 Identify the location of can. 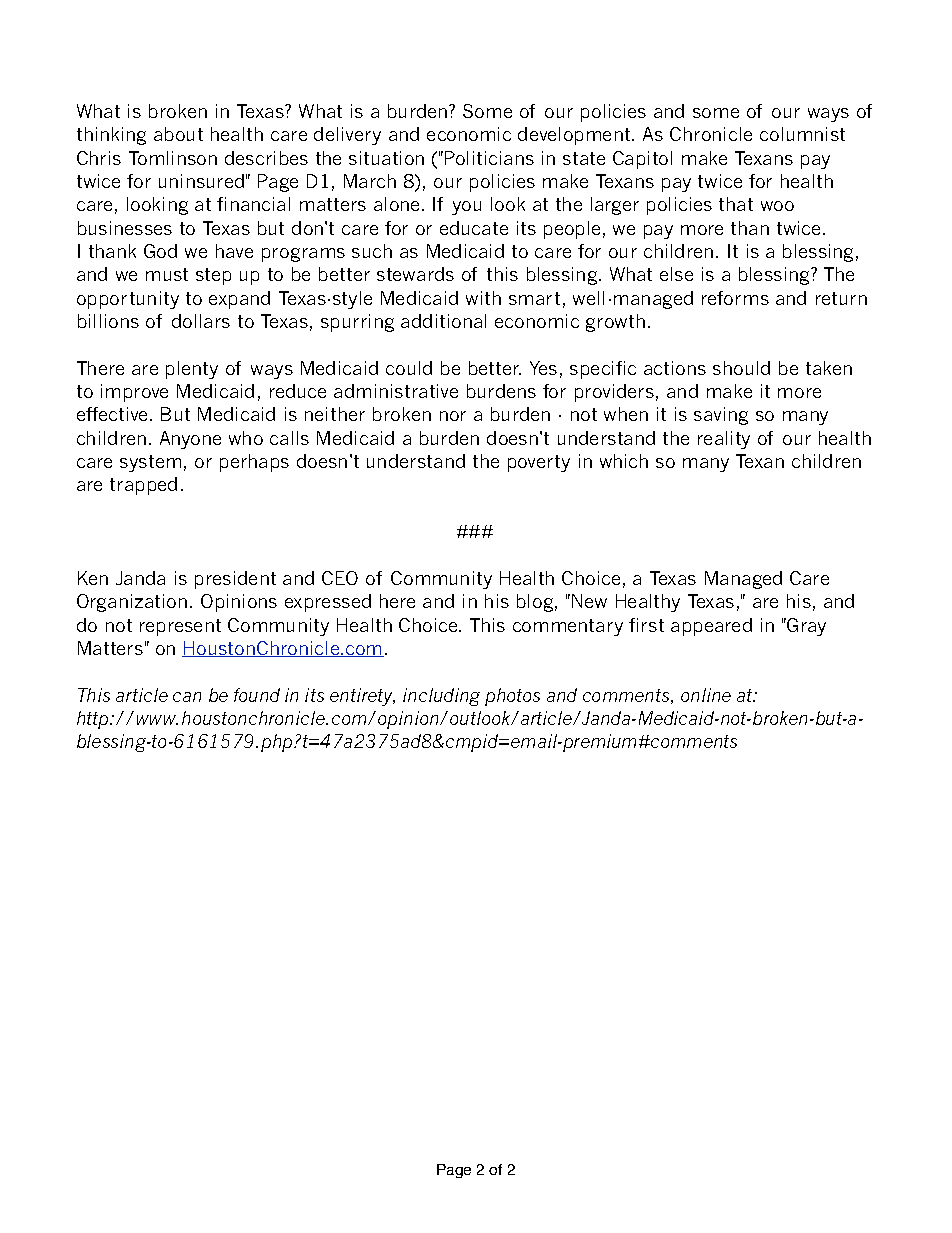
(187, 697).
